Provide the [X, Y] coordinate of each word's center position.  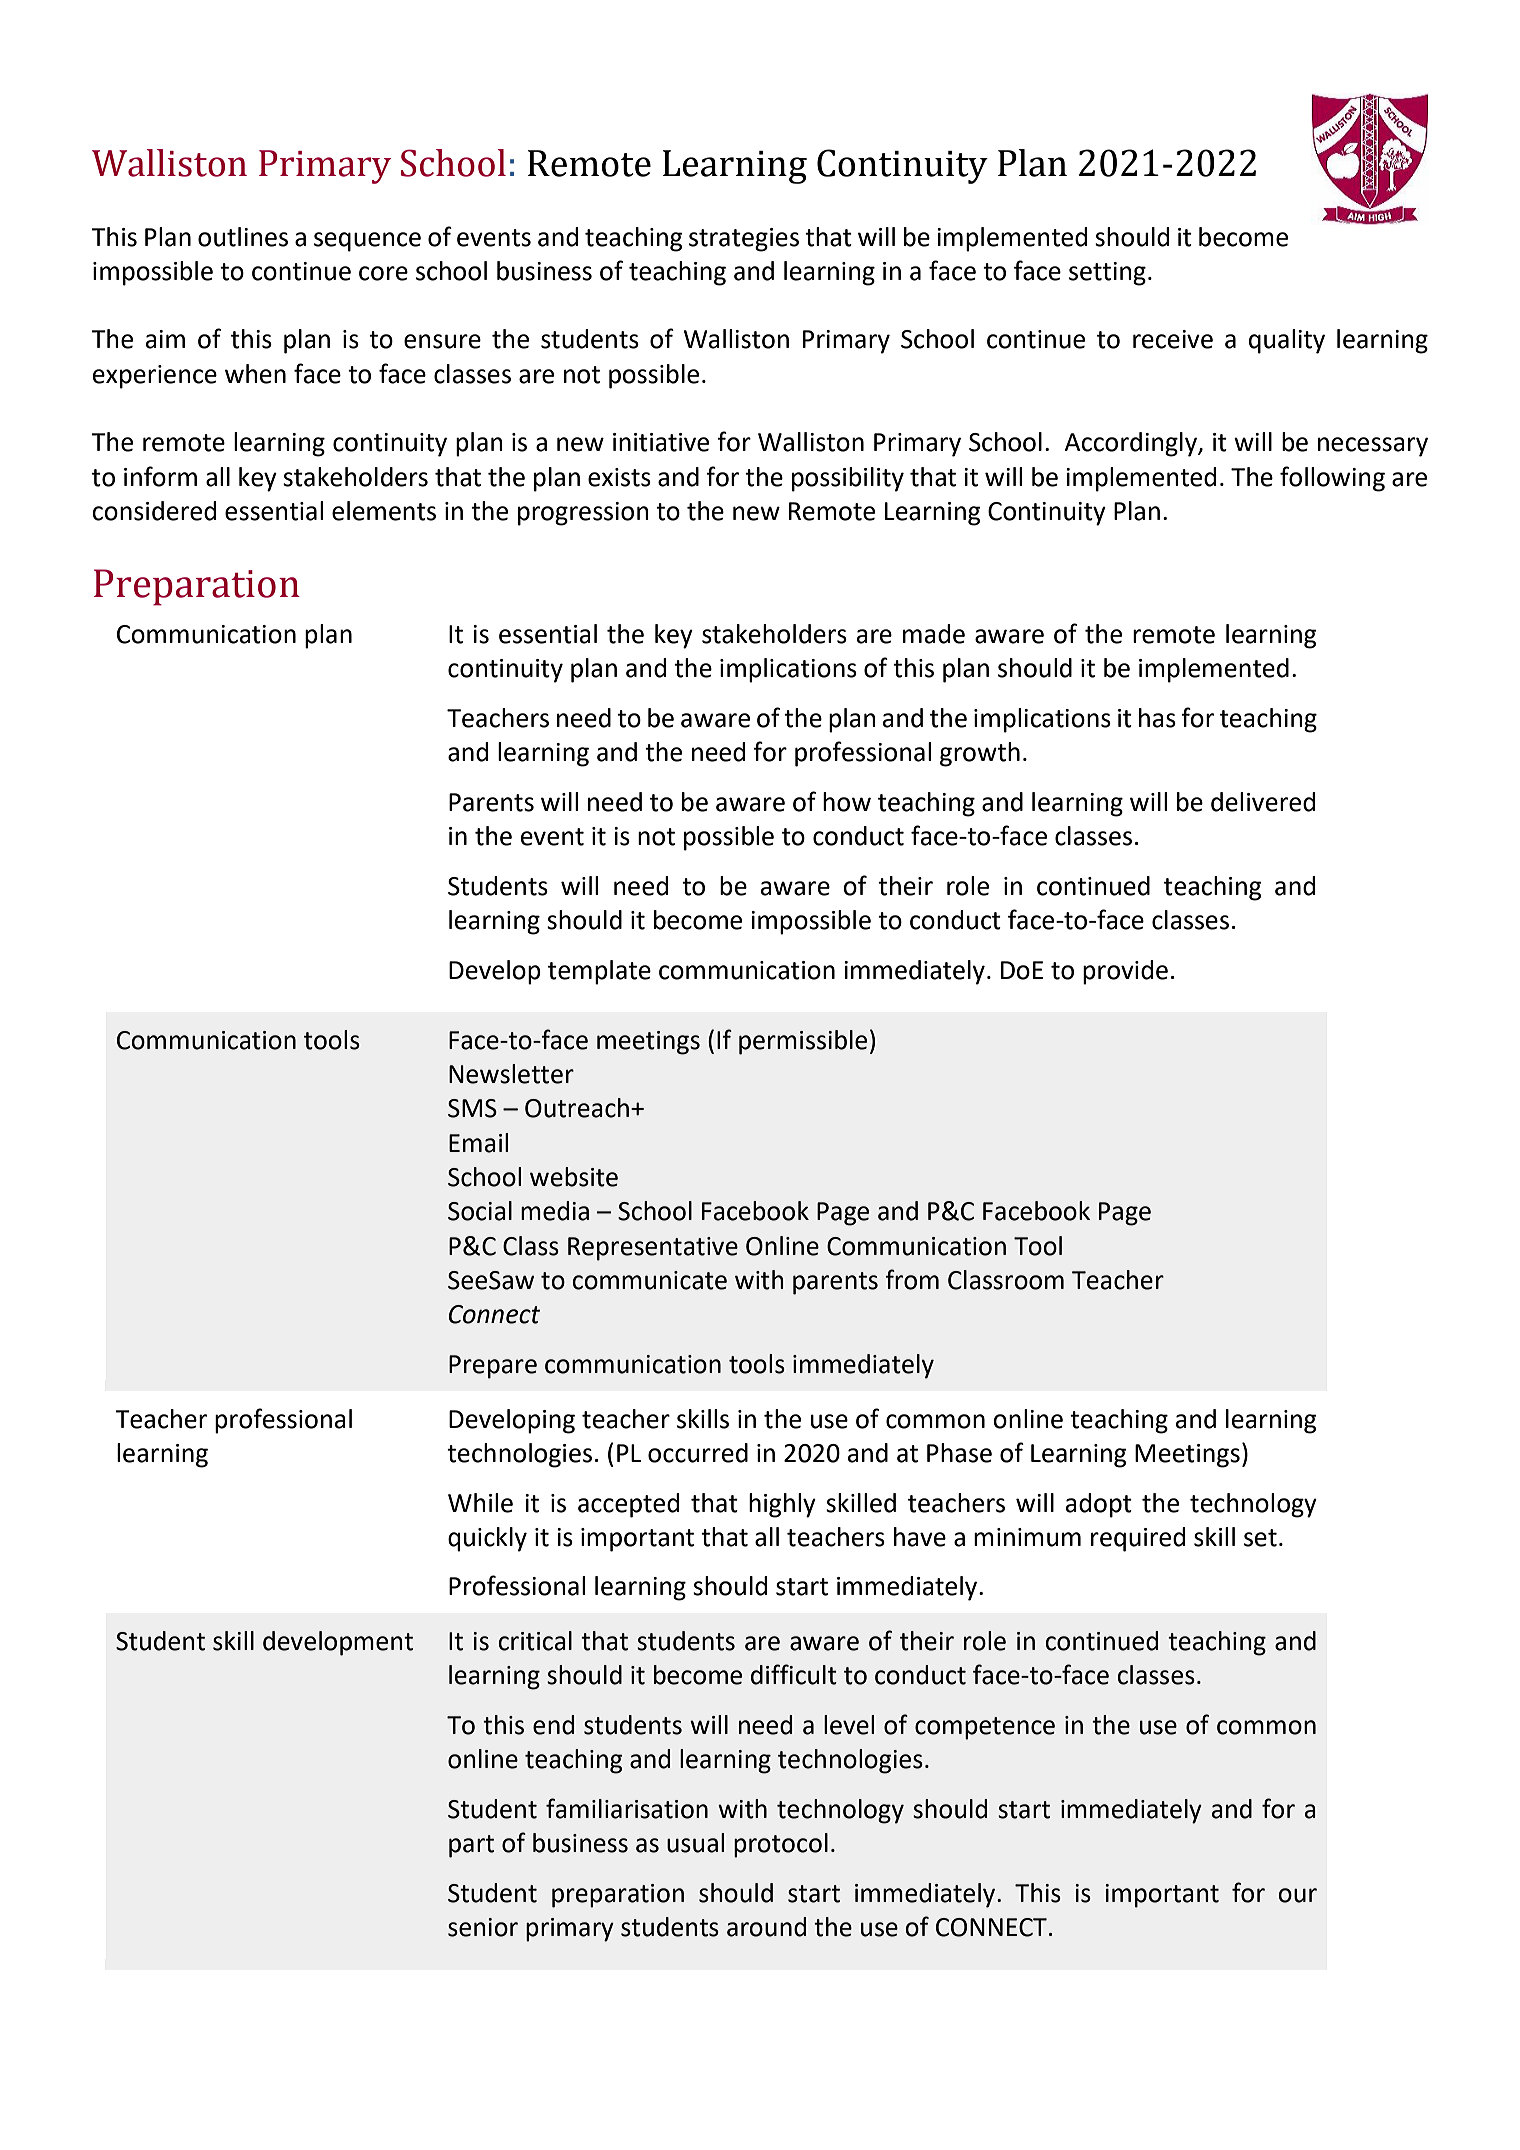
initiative [661, 442]
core [383, 273]
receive [1173, 339]
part [471, 1846]
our [1297, 1895]
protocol [781, 1845]
